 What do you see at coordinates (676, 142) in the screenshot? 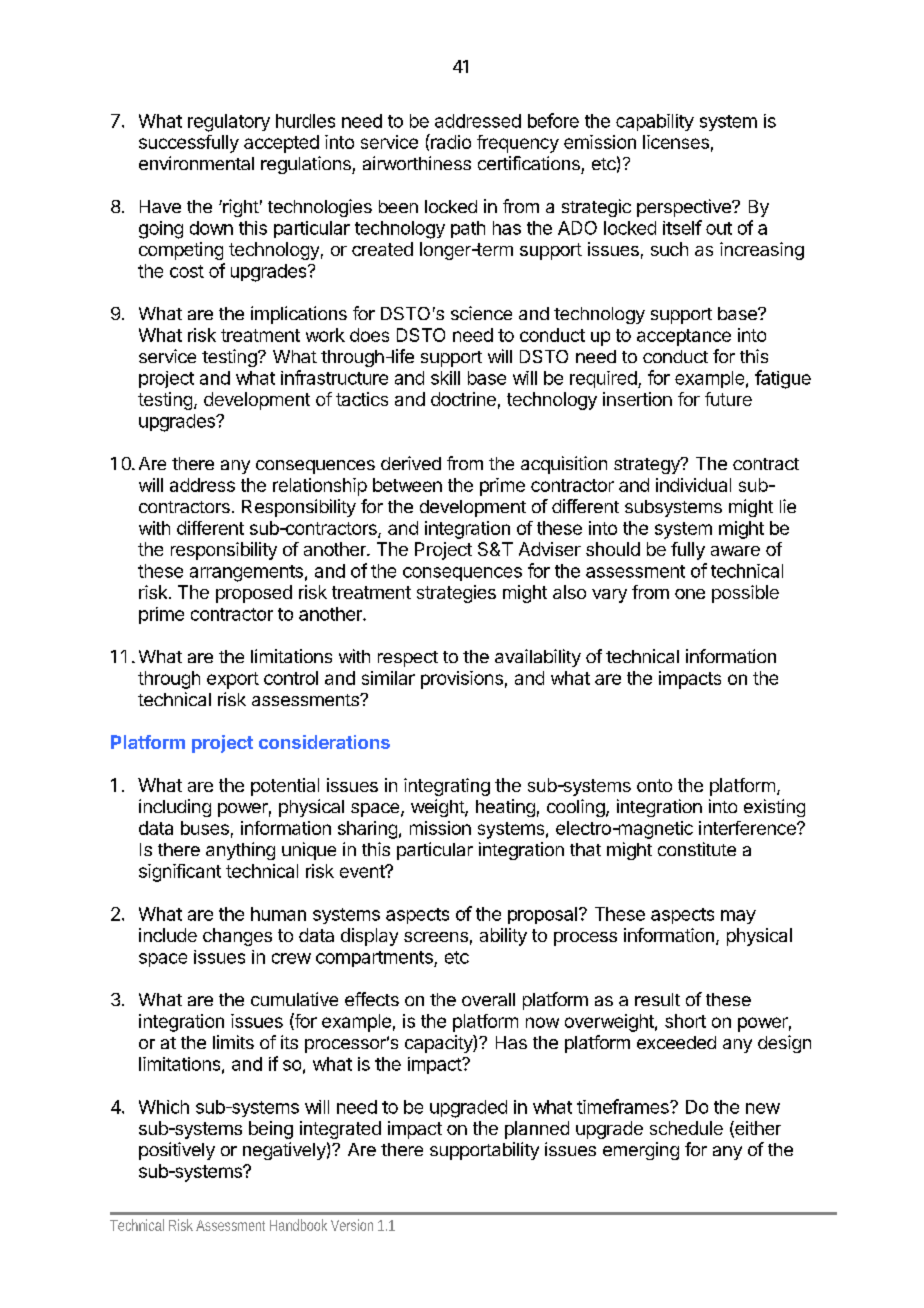
I see `licenses` at bounding box center [676, 142].
